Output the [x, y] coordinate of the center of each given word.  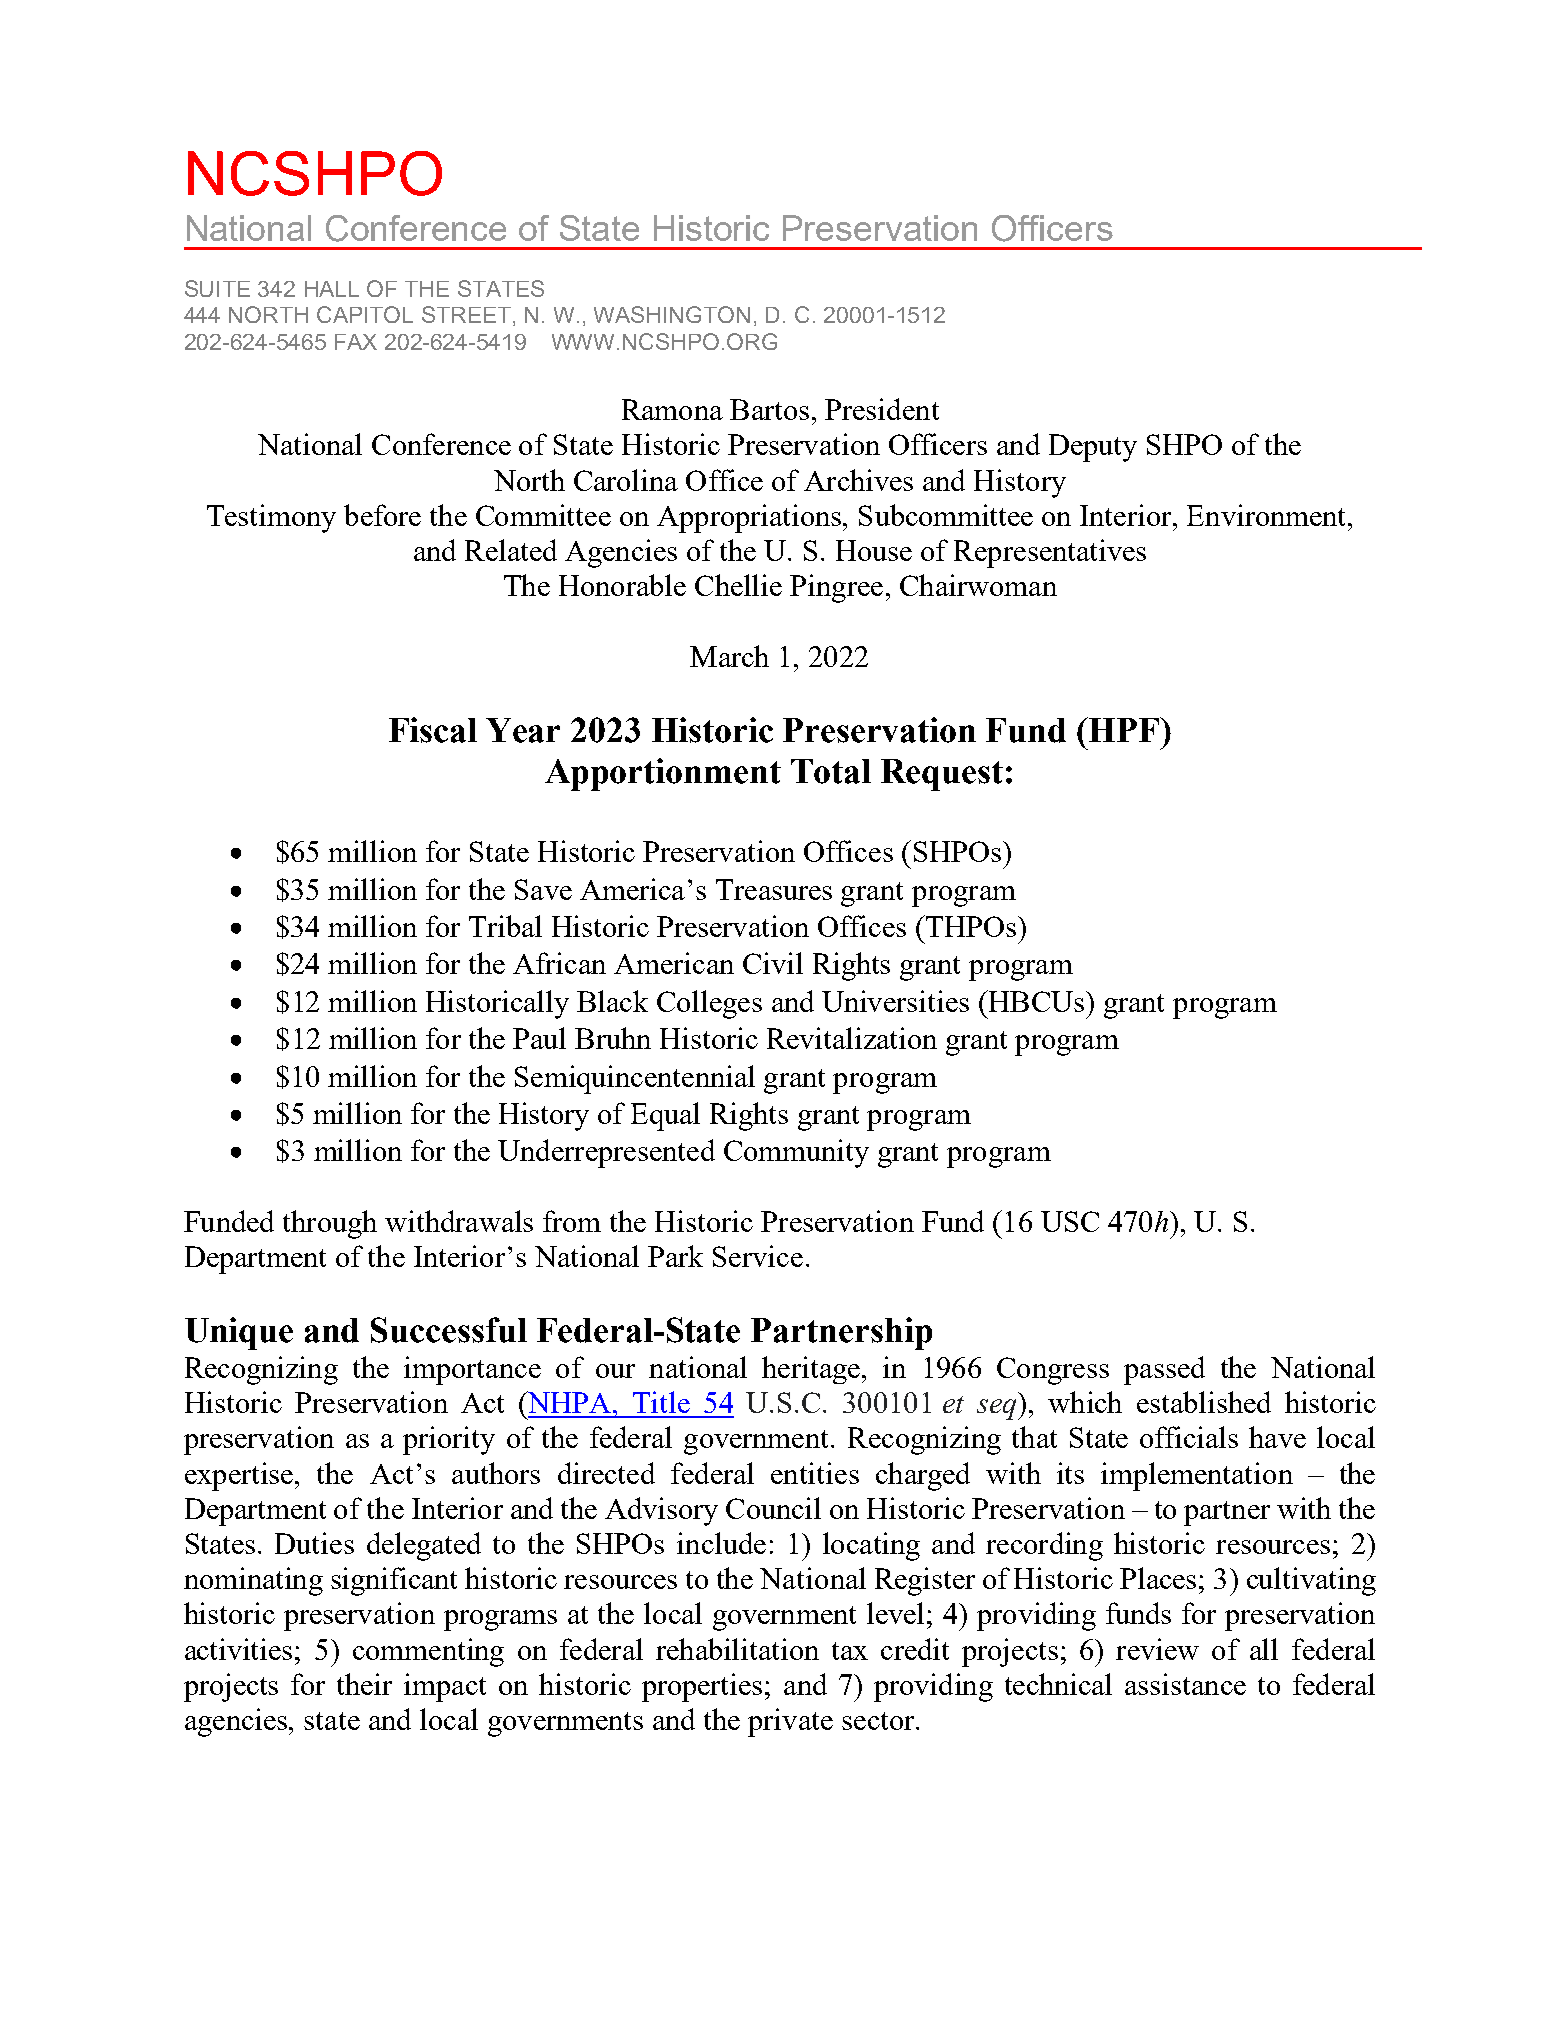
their [364, 1684]
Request [942, 775]
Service [758, 1256]
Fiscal [433, 730]
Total [831, 771]
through [330, 1224]
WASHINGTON [672, 314]
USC [1070, 1221]
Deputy [1093, 448]
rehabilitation [737, 1649]
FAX [356, 342]
